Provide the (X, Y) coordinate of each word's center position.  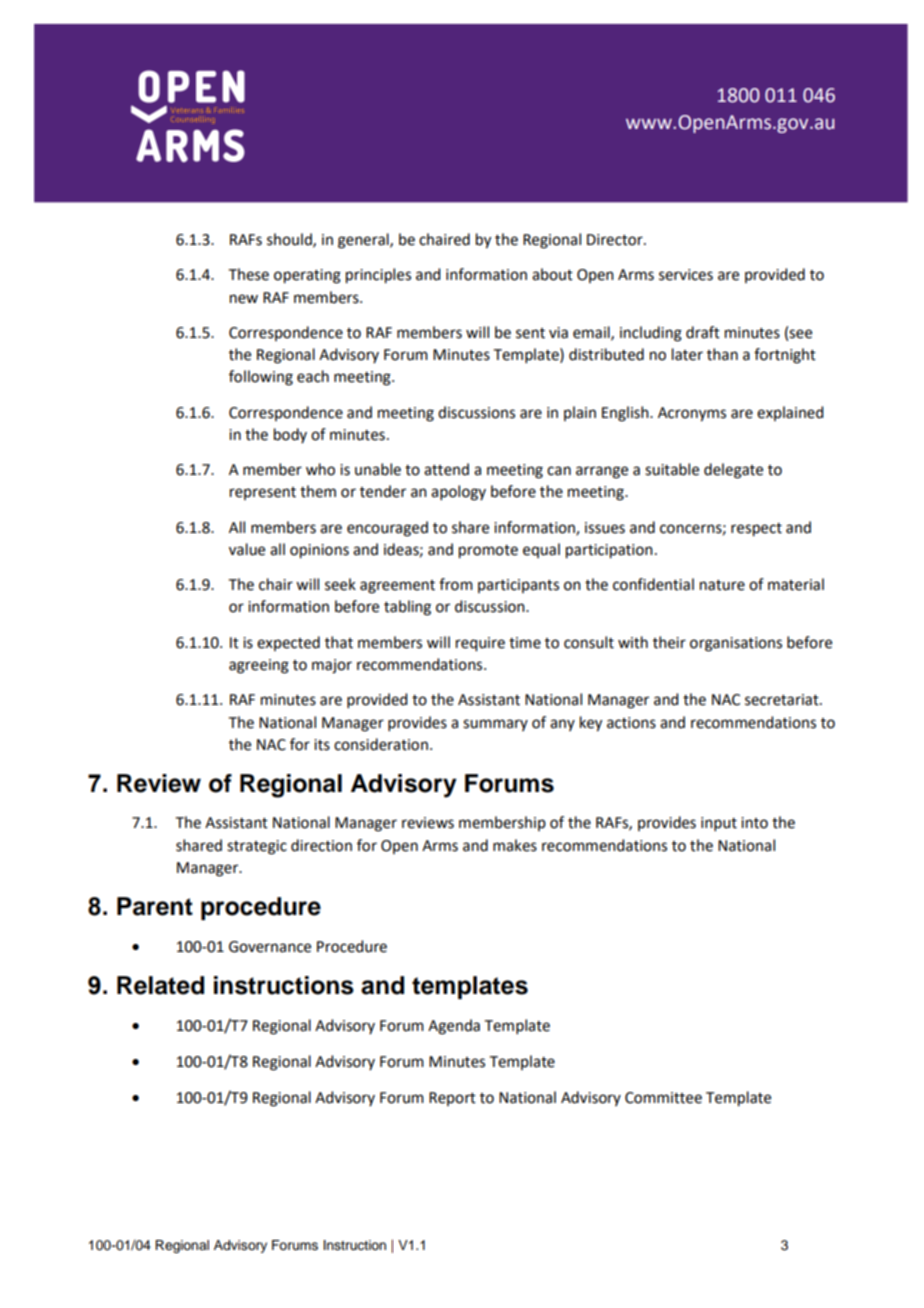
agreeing (259, 666)
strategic (257, 847)
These (249, 274)
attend (446, 469)
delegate (733, 471)
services (686, 275)
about (552, 274)
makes (515, 845)
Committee (663, 1098)
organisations (736, 644)
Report (452, 1099)
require (480, 644)
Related (160, 985)
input (719, 824)
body (290, 435)
